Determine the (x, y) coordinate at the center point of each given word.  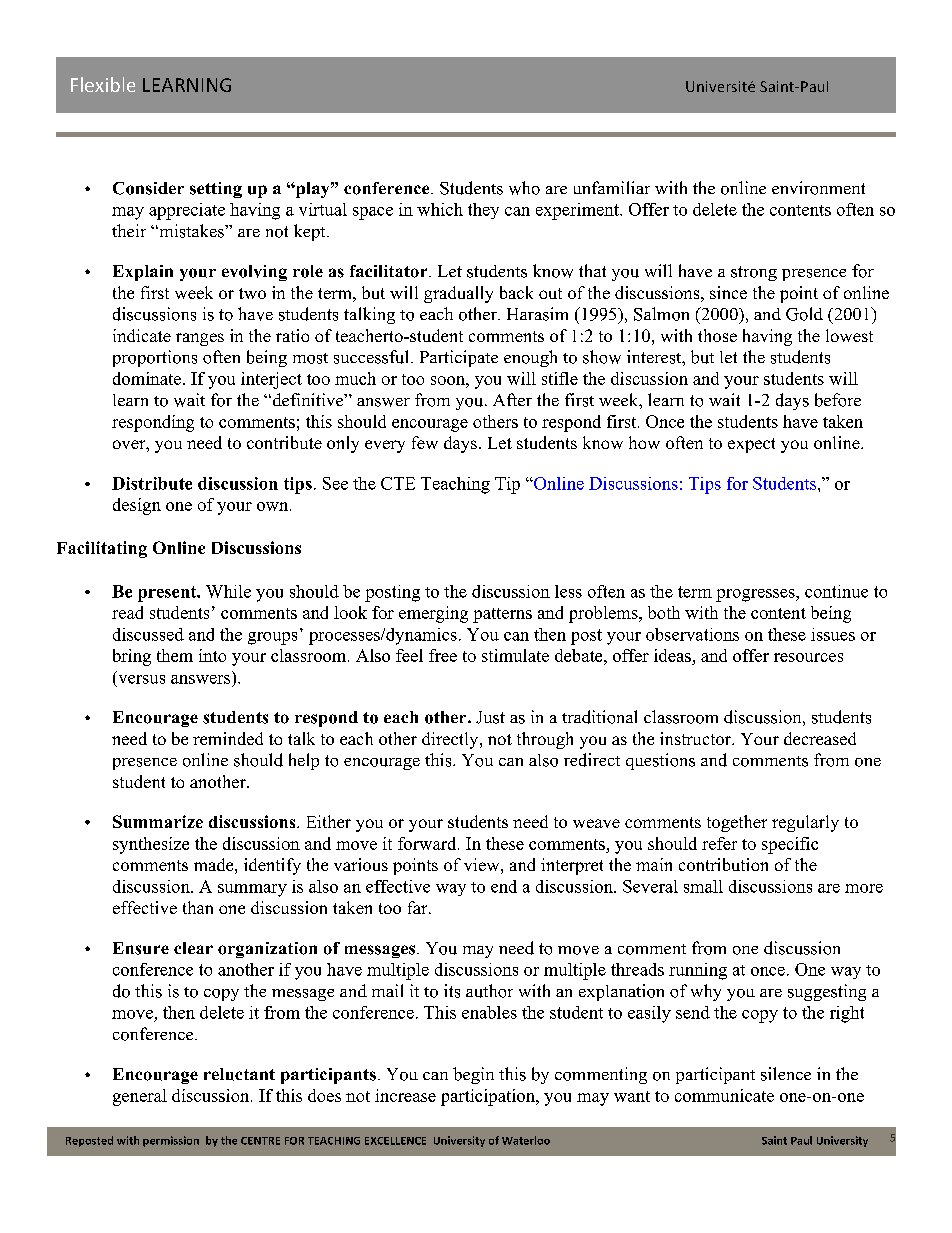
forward (428, 843)
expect (751, 445)
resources (808, 657)
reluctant (239, 1074)
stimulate (515, 655)
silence (786, 1074)
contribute (284, 442)
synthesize (151, 845)
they (483, 211)
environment (818, 188)
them (175, 655)
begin (473, 1075)
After (512, 399)
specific (790, 845)
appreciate (187, 211)
